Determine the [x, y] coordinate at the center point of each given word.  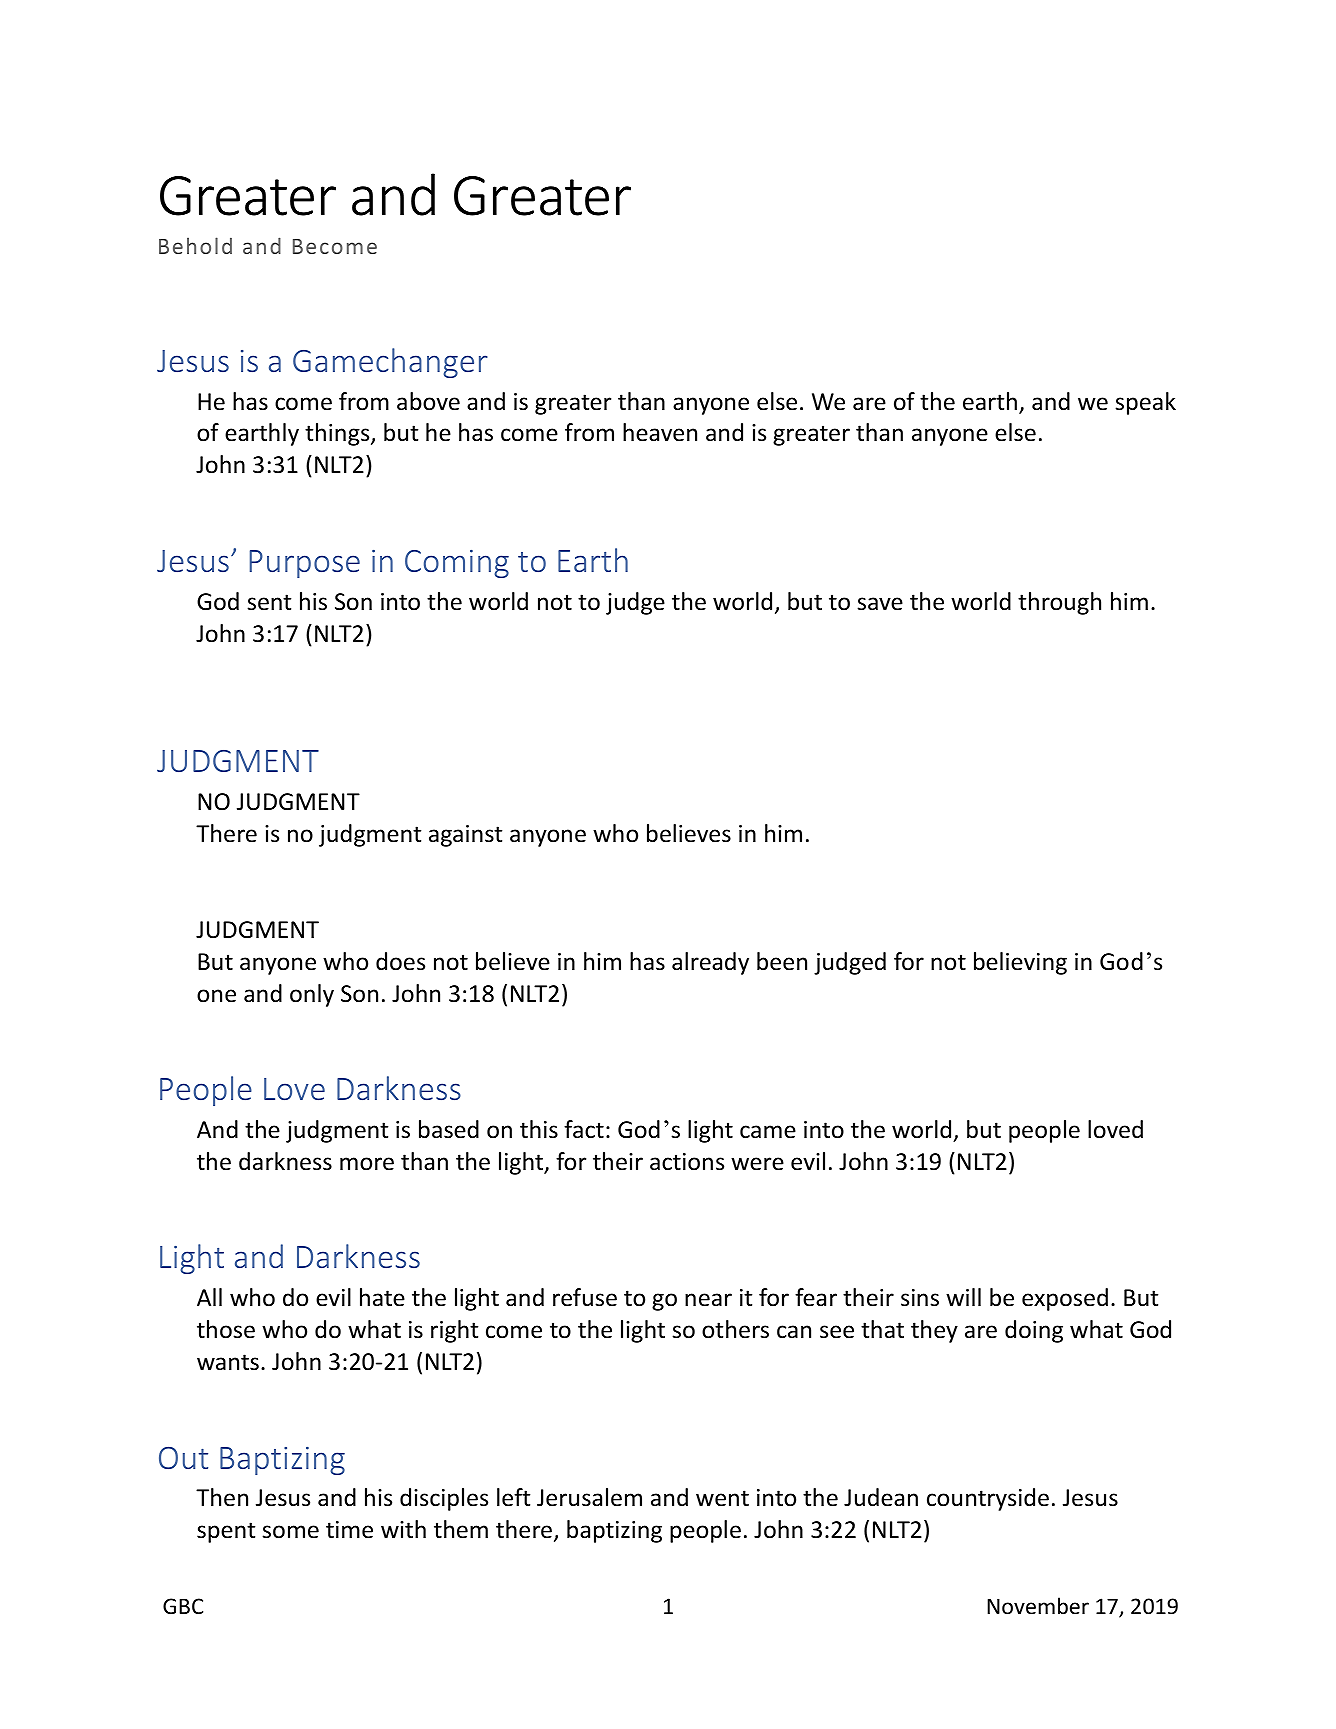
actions [687, 1162]
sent [269, 602]
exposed [1065, 1299]
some [290, 1532]
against [465, 836]
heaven [660, 432]
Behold [195, 245]
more [367, 1164]
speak [1145, 403]
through [1059, 603]
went [722, 1498]
